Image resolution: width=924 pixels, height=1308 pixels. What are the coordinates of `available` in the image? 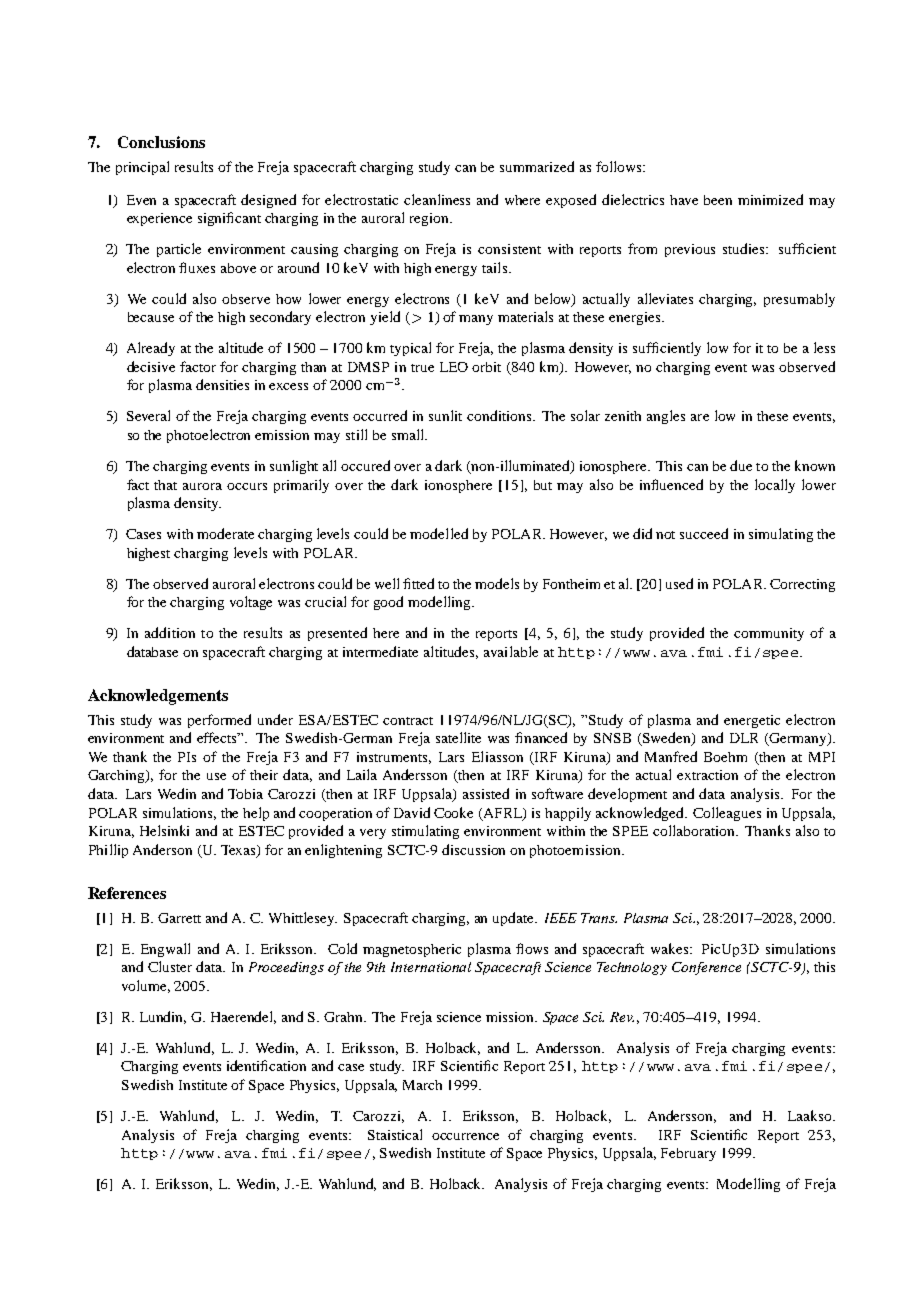 It's located at (511, 651).
